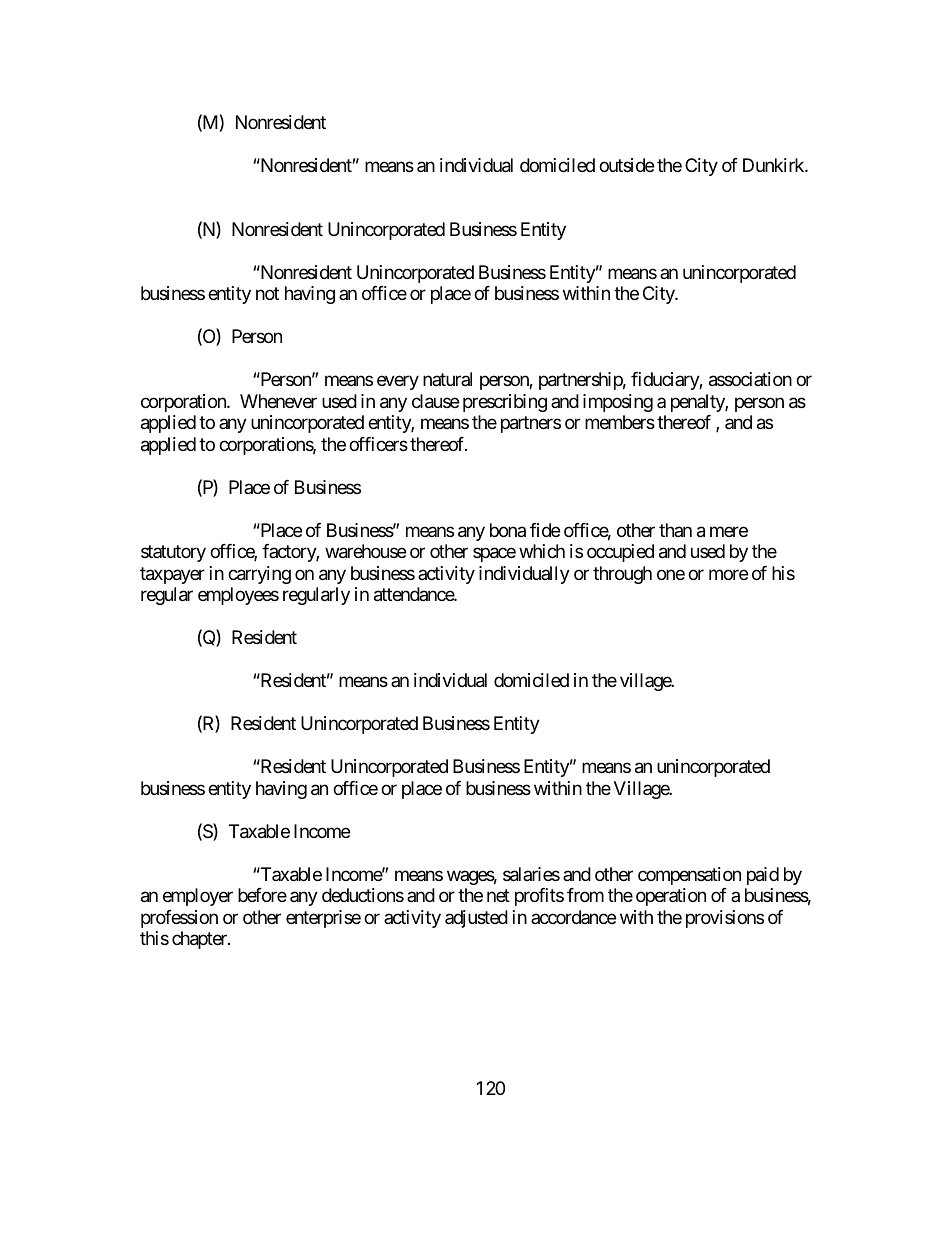 The width and height of the image is (952, 1233). Describe the element at coordinates (626, 165) in the image. I see `outside` at that location.
